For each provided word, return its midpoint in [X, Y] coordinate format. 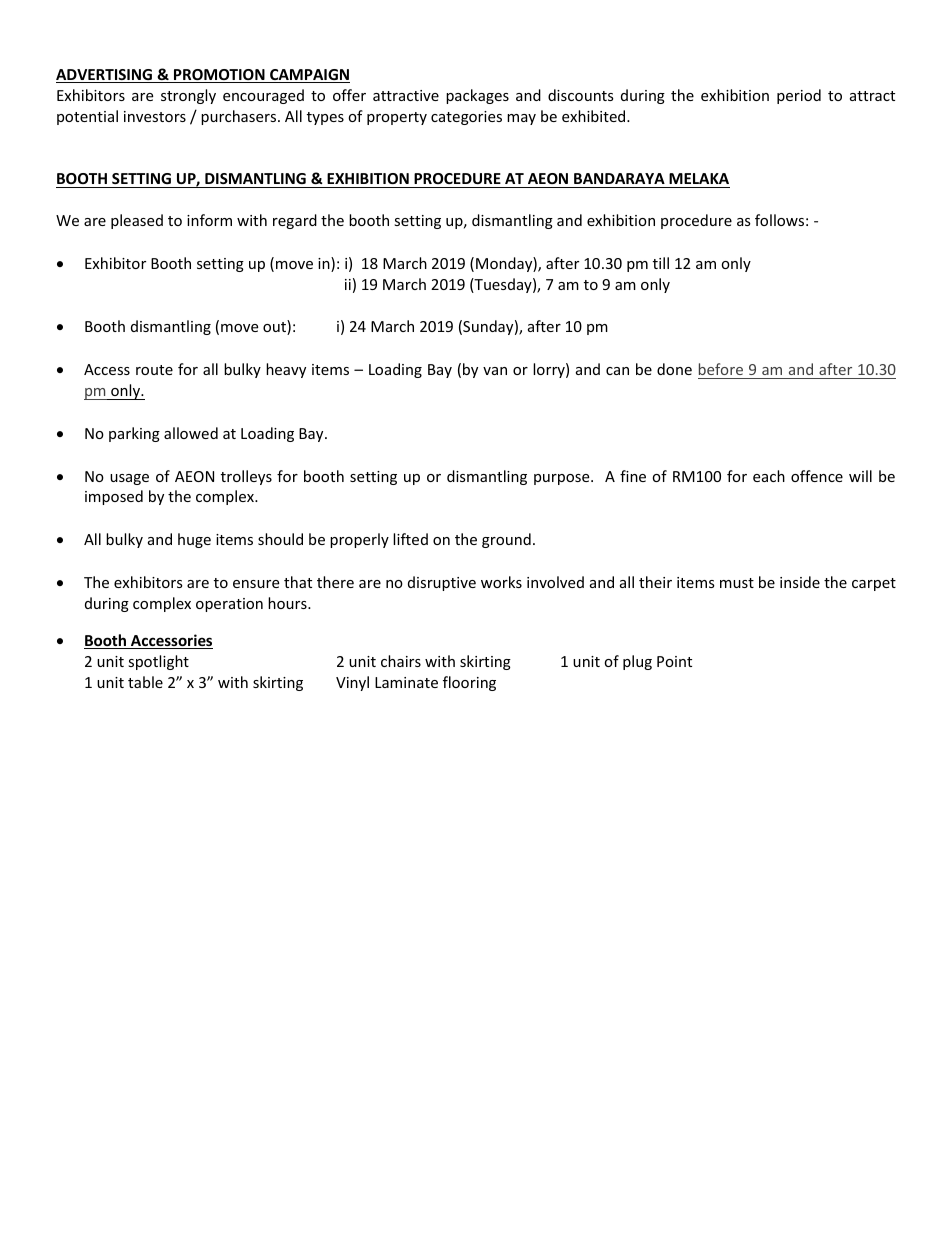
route [154, 370]
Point [674, 661]
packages [477, 96]
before [721, 369]
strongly [188, 96]
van [495, 371]
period [799, 96]
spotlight [158, 662]
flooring [469, 683]
